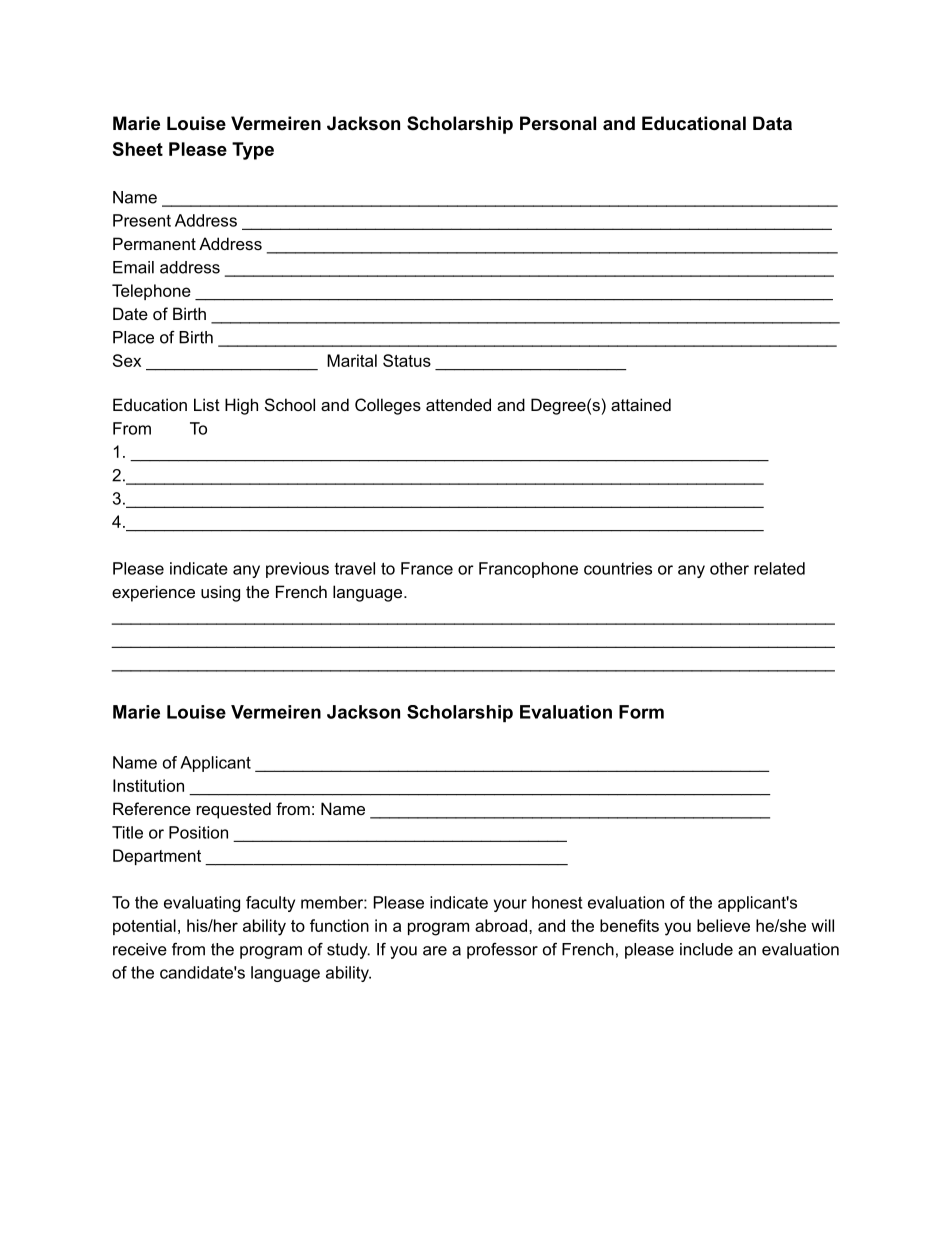 Image resolution: width=952 pixels, height=1233 pixels. What do you see at coordinates (458, 404) in the page?
I see `attended` at bounding box center [458, 404].
